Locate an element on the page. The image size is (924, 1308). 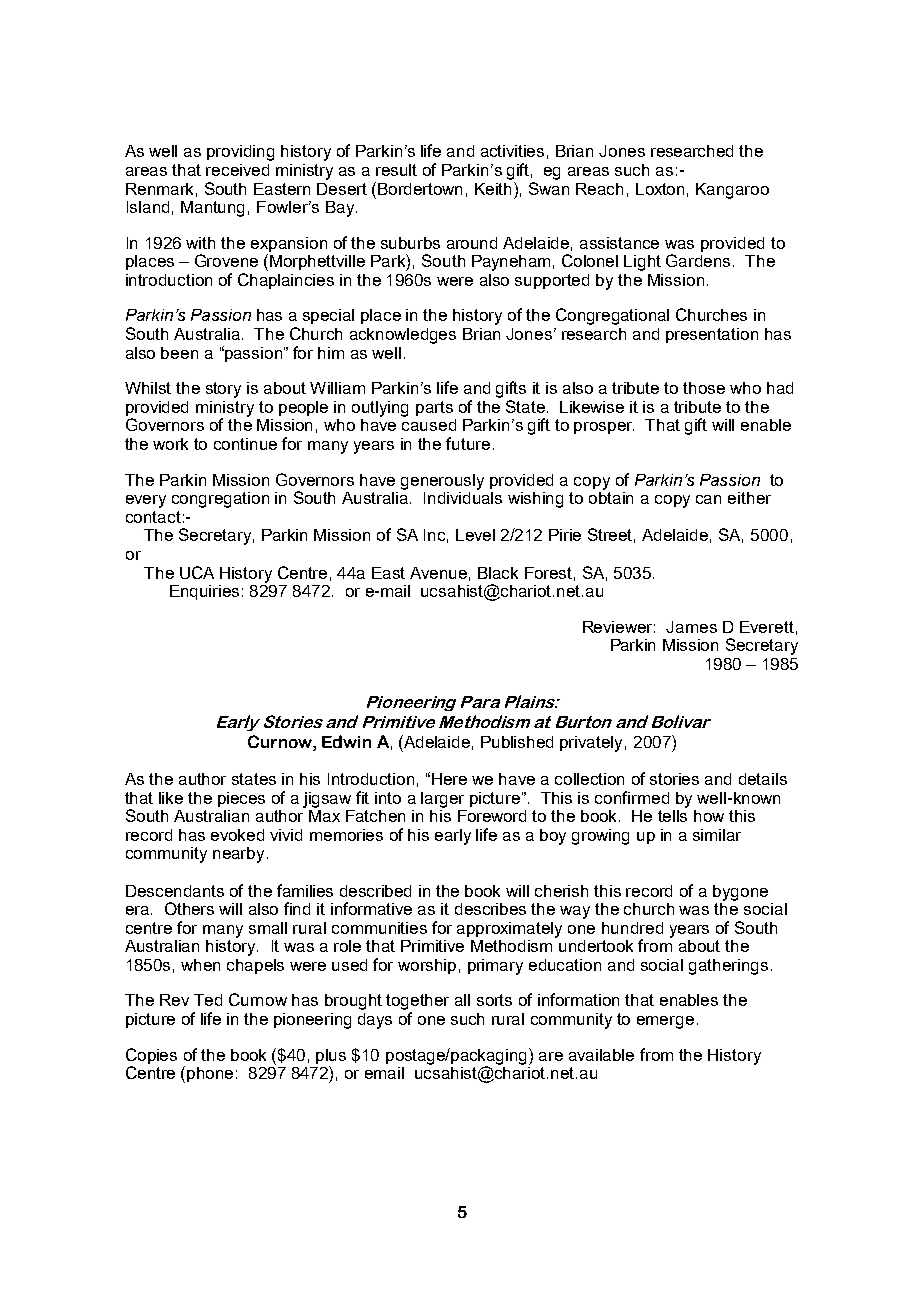
generously is located at coordinates (442, 482).
